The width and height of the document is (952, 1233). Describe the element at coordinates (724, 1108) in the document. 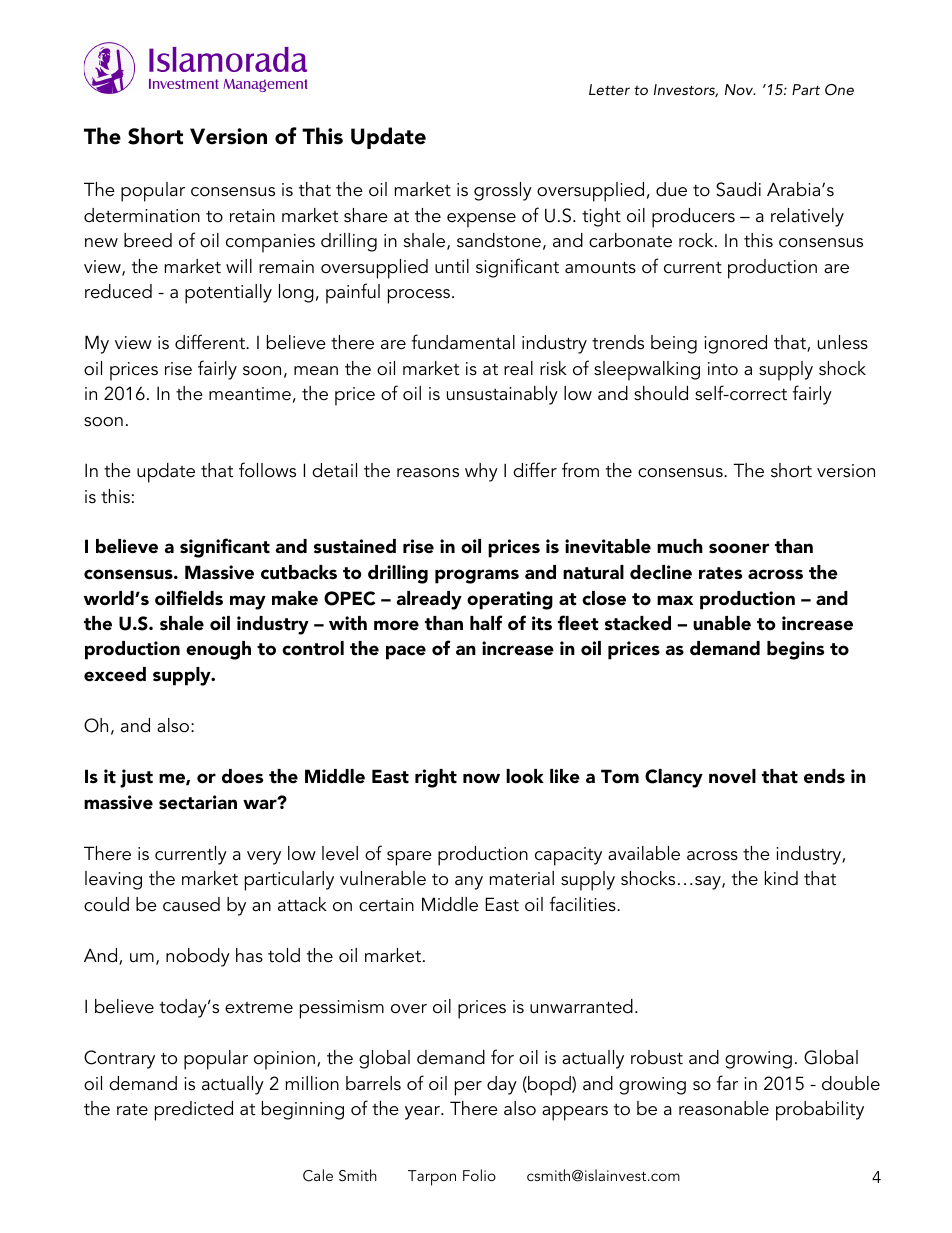

I see `reasonable` at that location.
